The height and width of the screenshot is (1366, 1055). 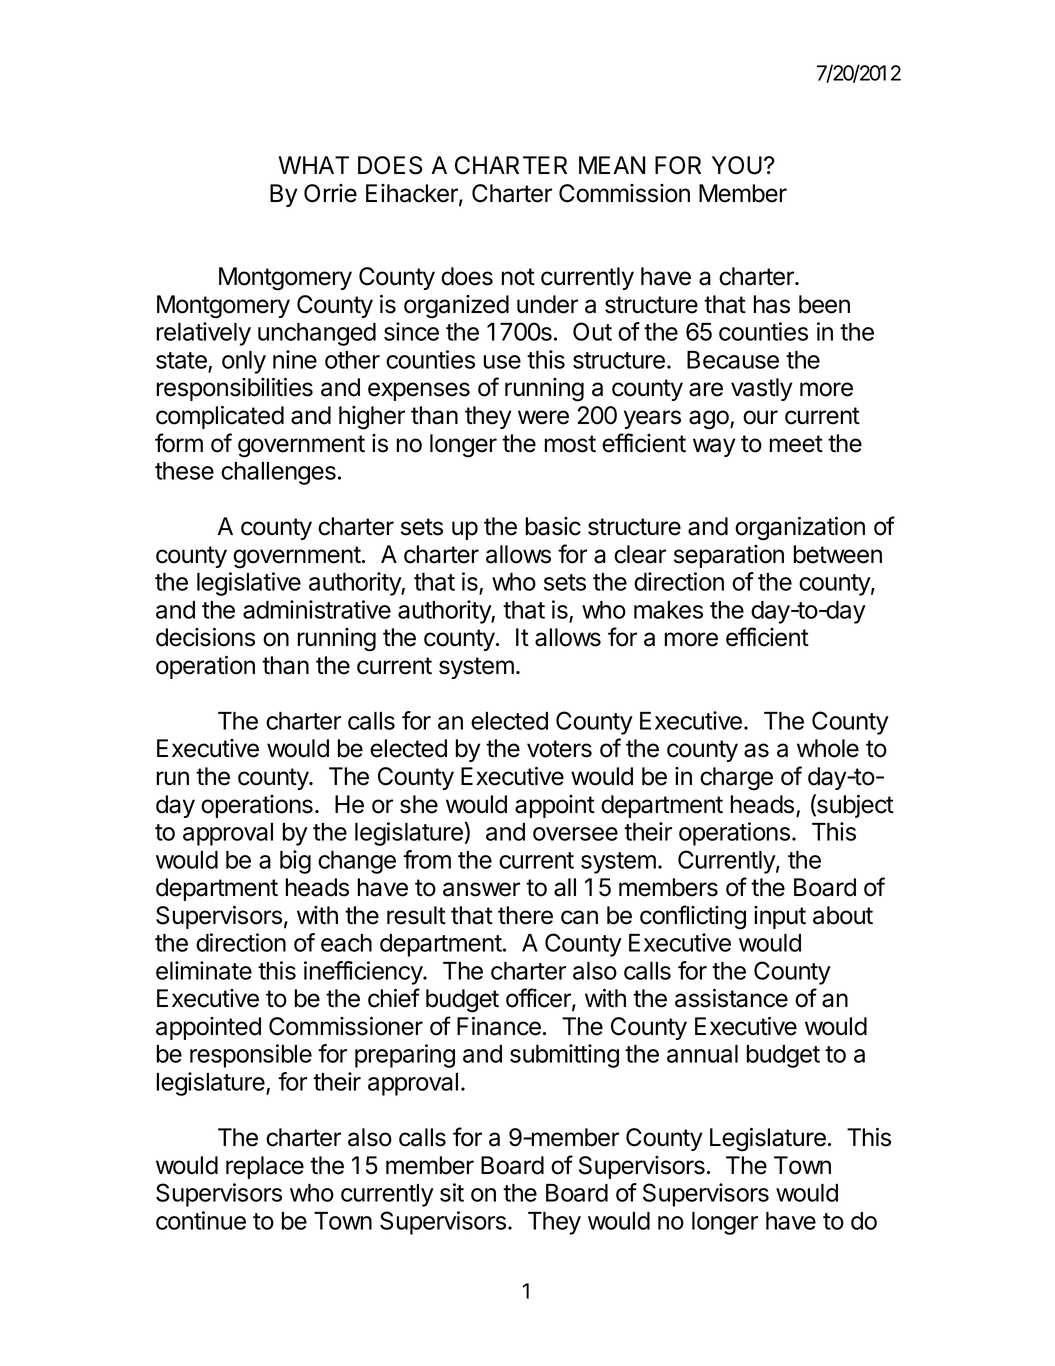 What do you see at coordinates (737, 165) in the screenshot?
I see `YOU` at bounding box center [737, 165].
